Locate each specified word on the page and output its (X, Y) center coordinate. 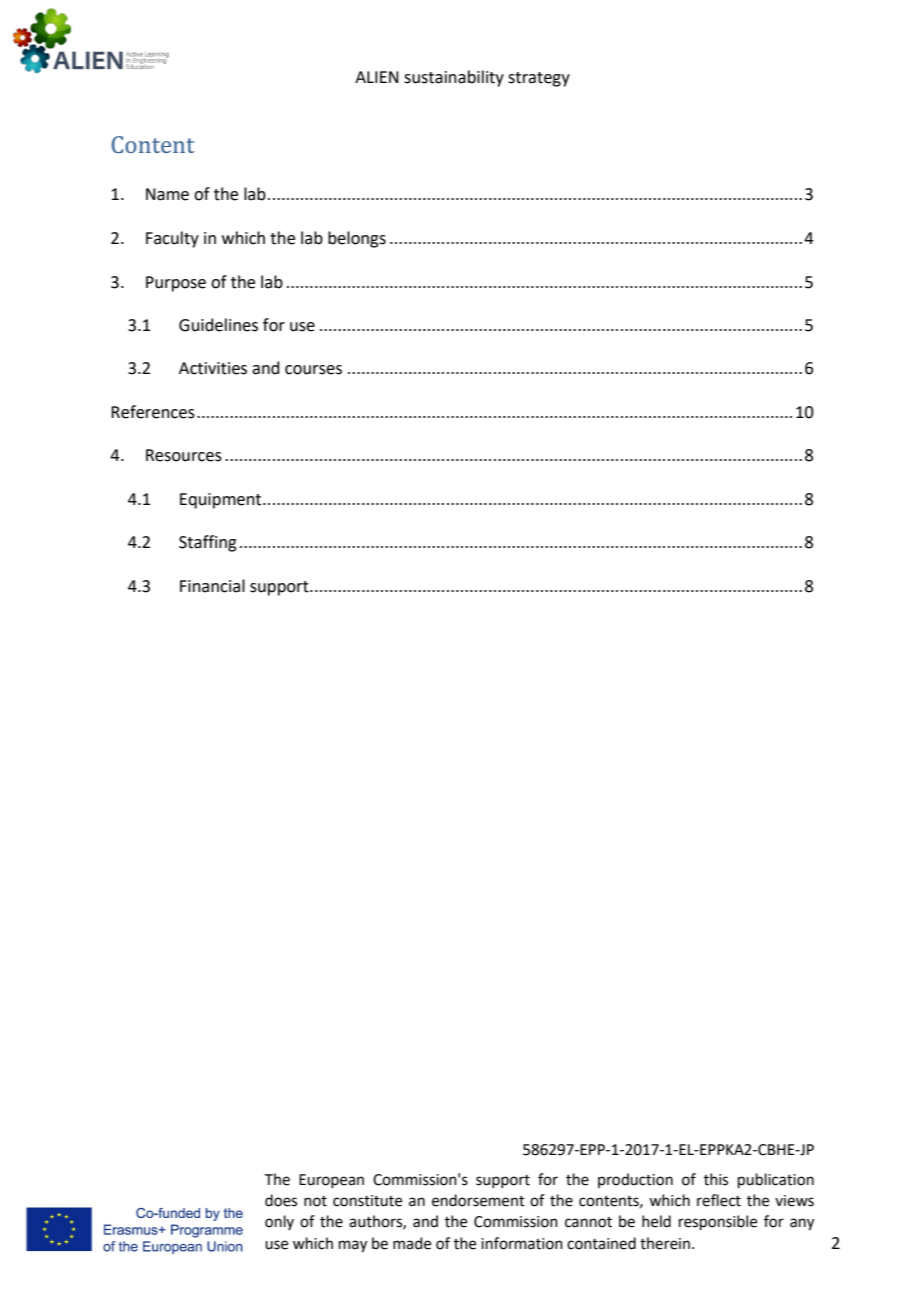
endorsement (478, 1200)
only (279, 1222)
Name (167, 194)
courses (313, 370)
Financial (212, 586)
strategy (539, 79)
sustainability (454, 78)
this (716, 1179)
